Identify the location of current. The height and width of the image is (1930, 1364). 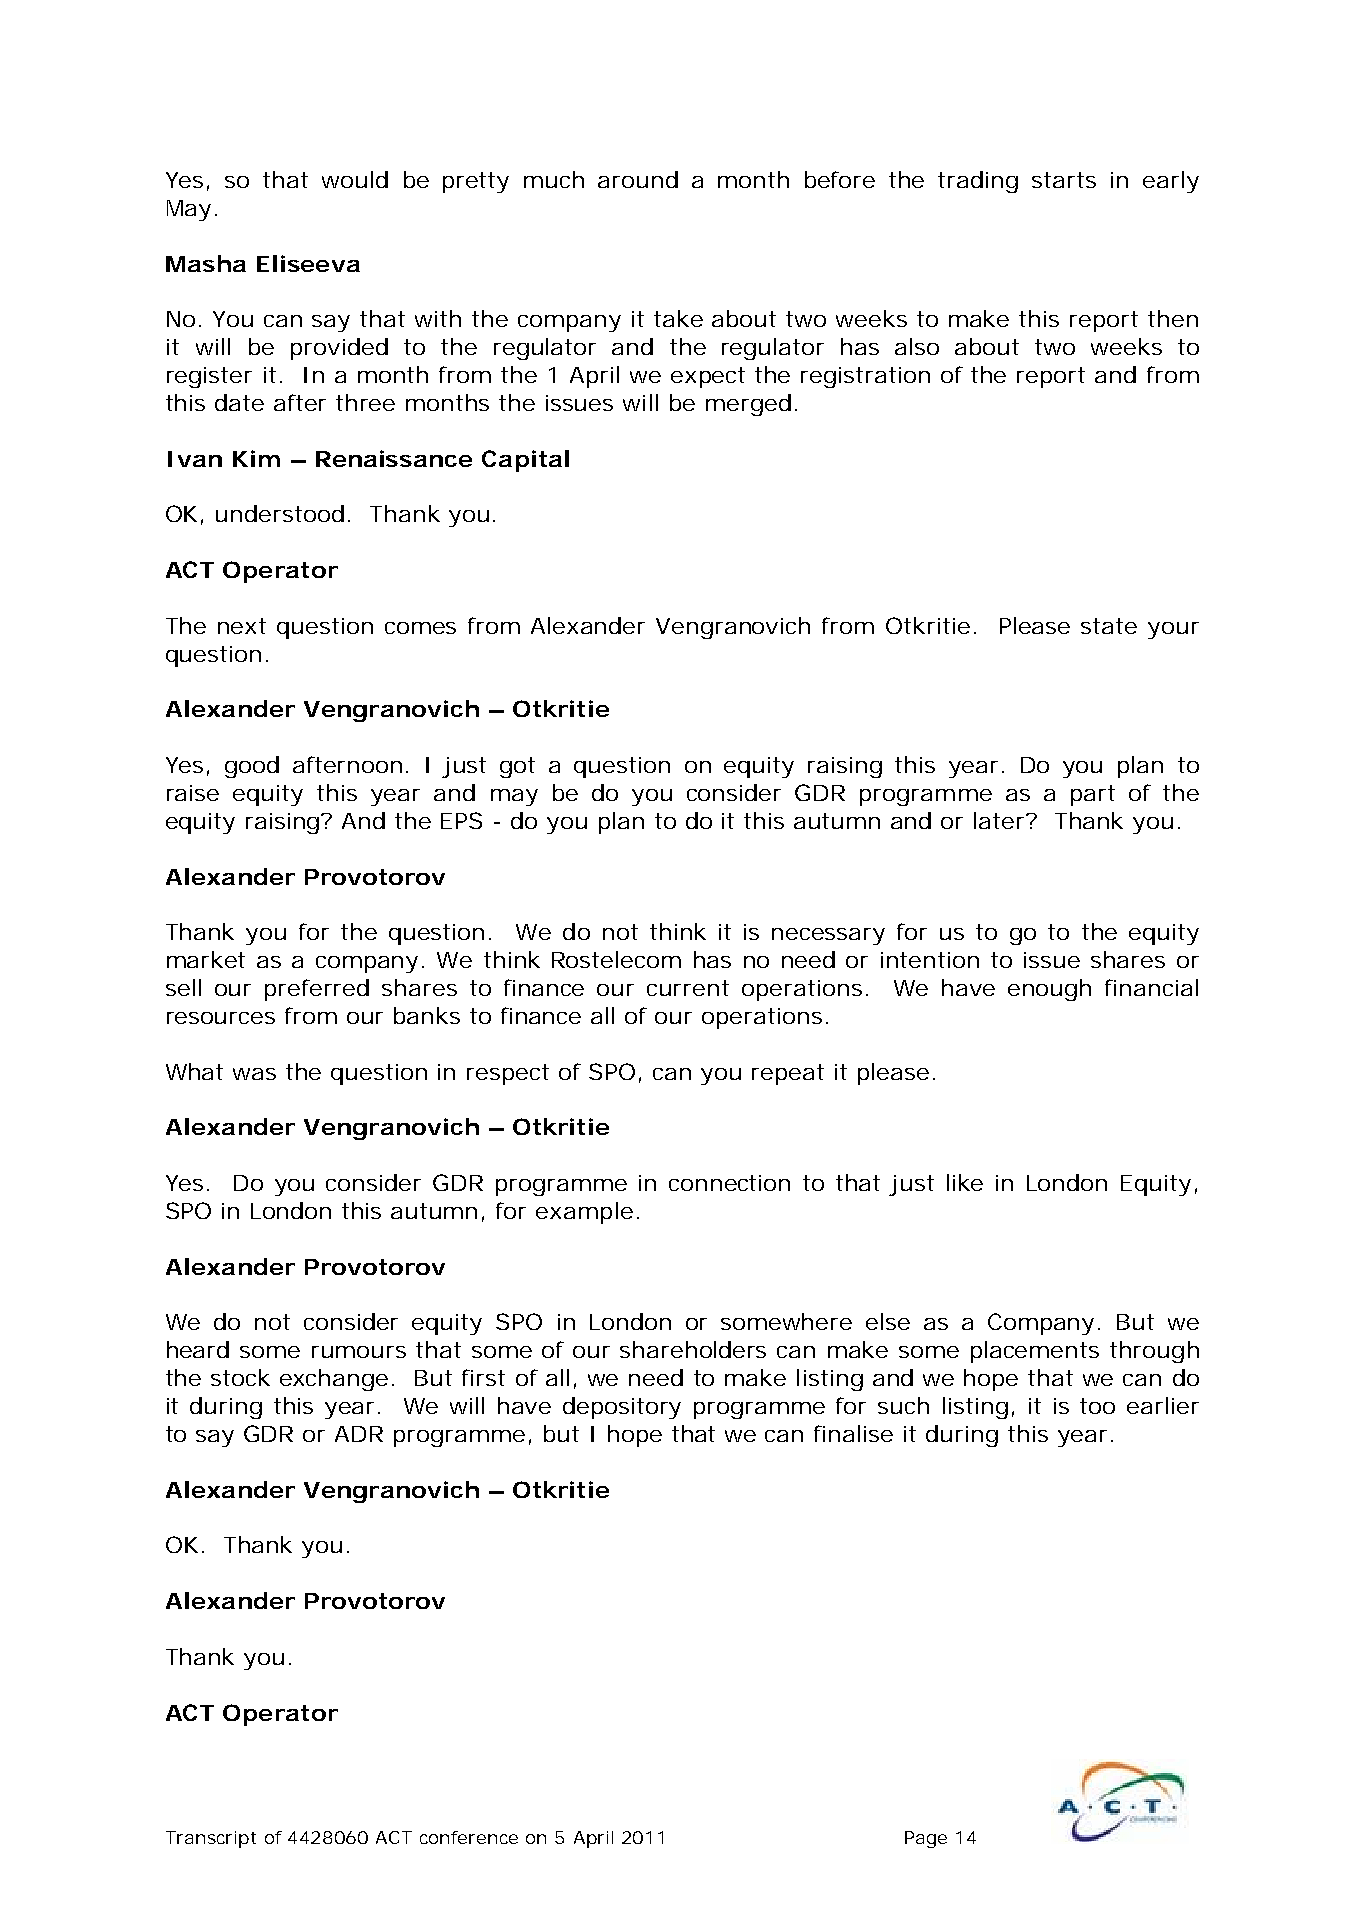
(688, 988).
